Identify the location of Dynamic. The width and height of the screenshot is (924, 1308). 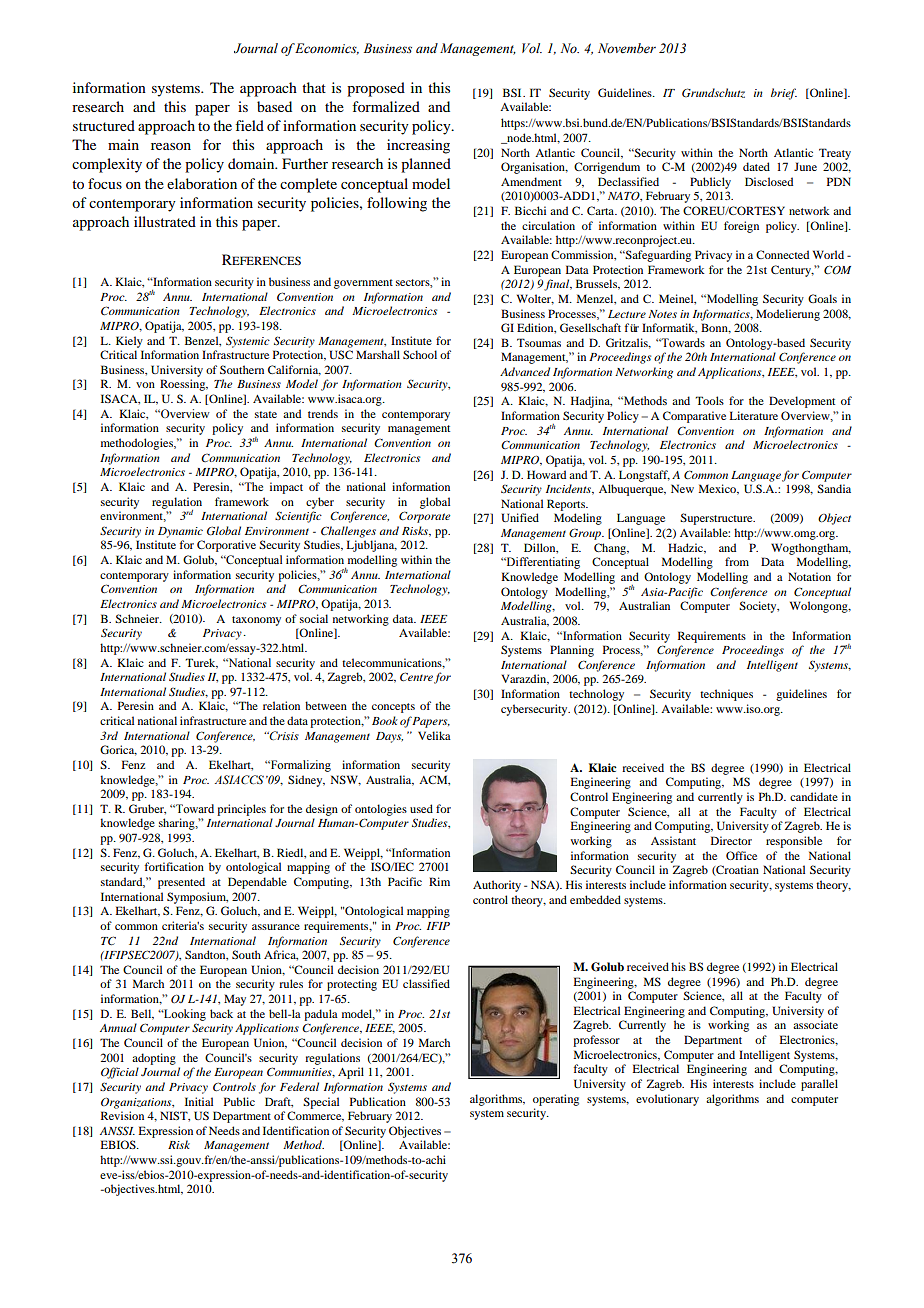
(180, 532).
